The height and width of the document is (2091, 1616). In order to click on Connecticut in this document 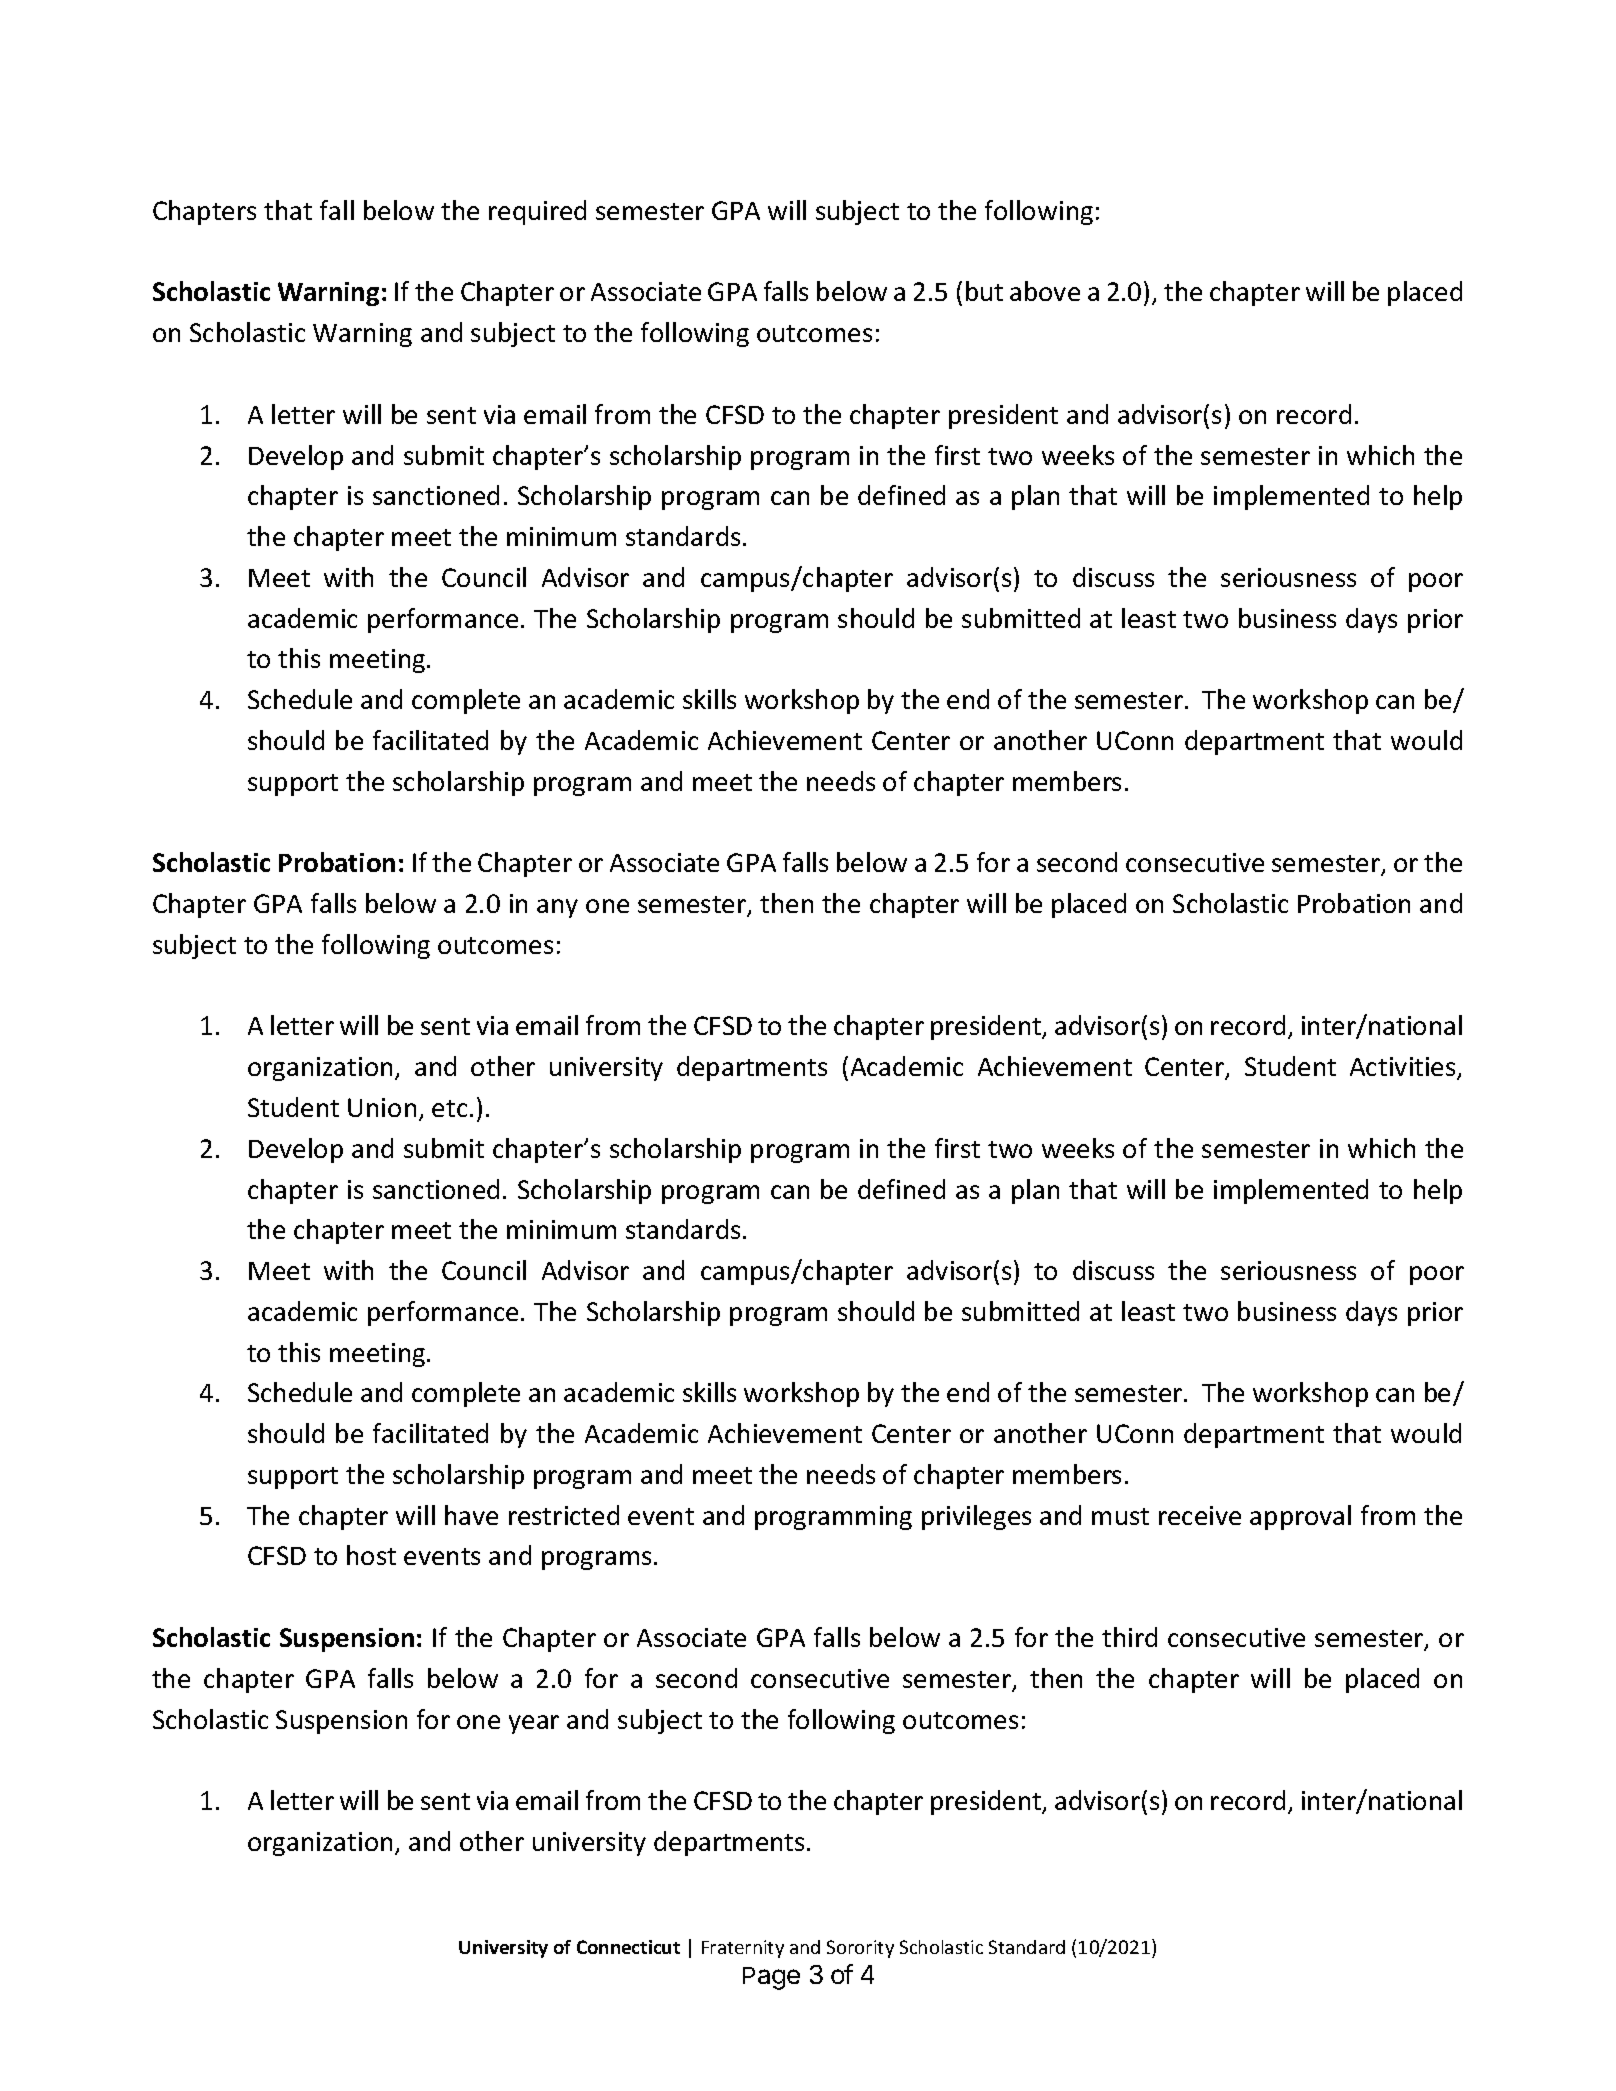, I will do `click(628, 1947)`.
